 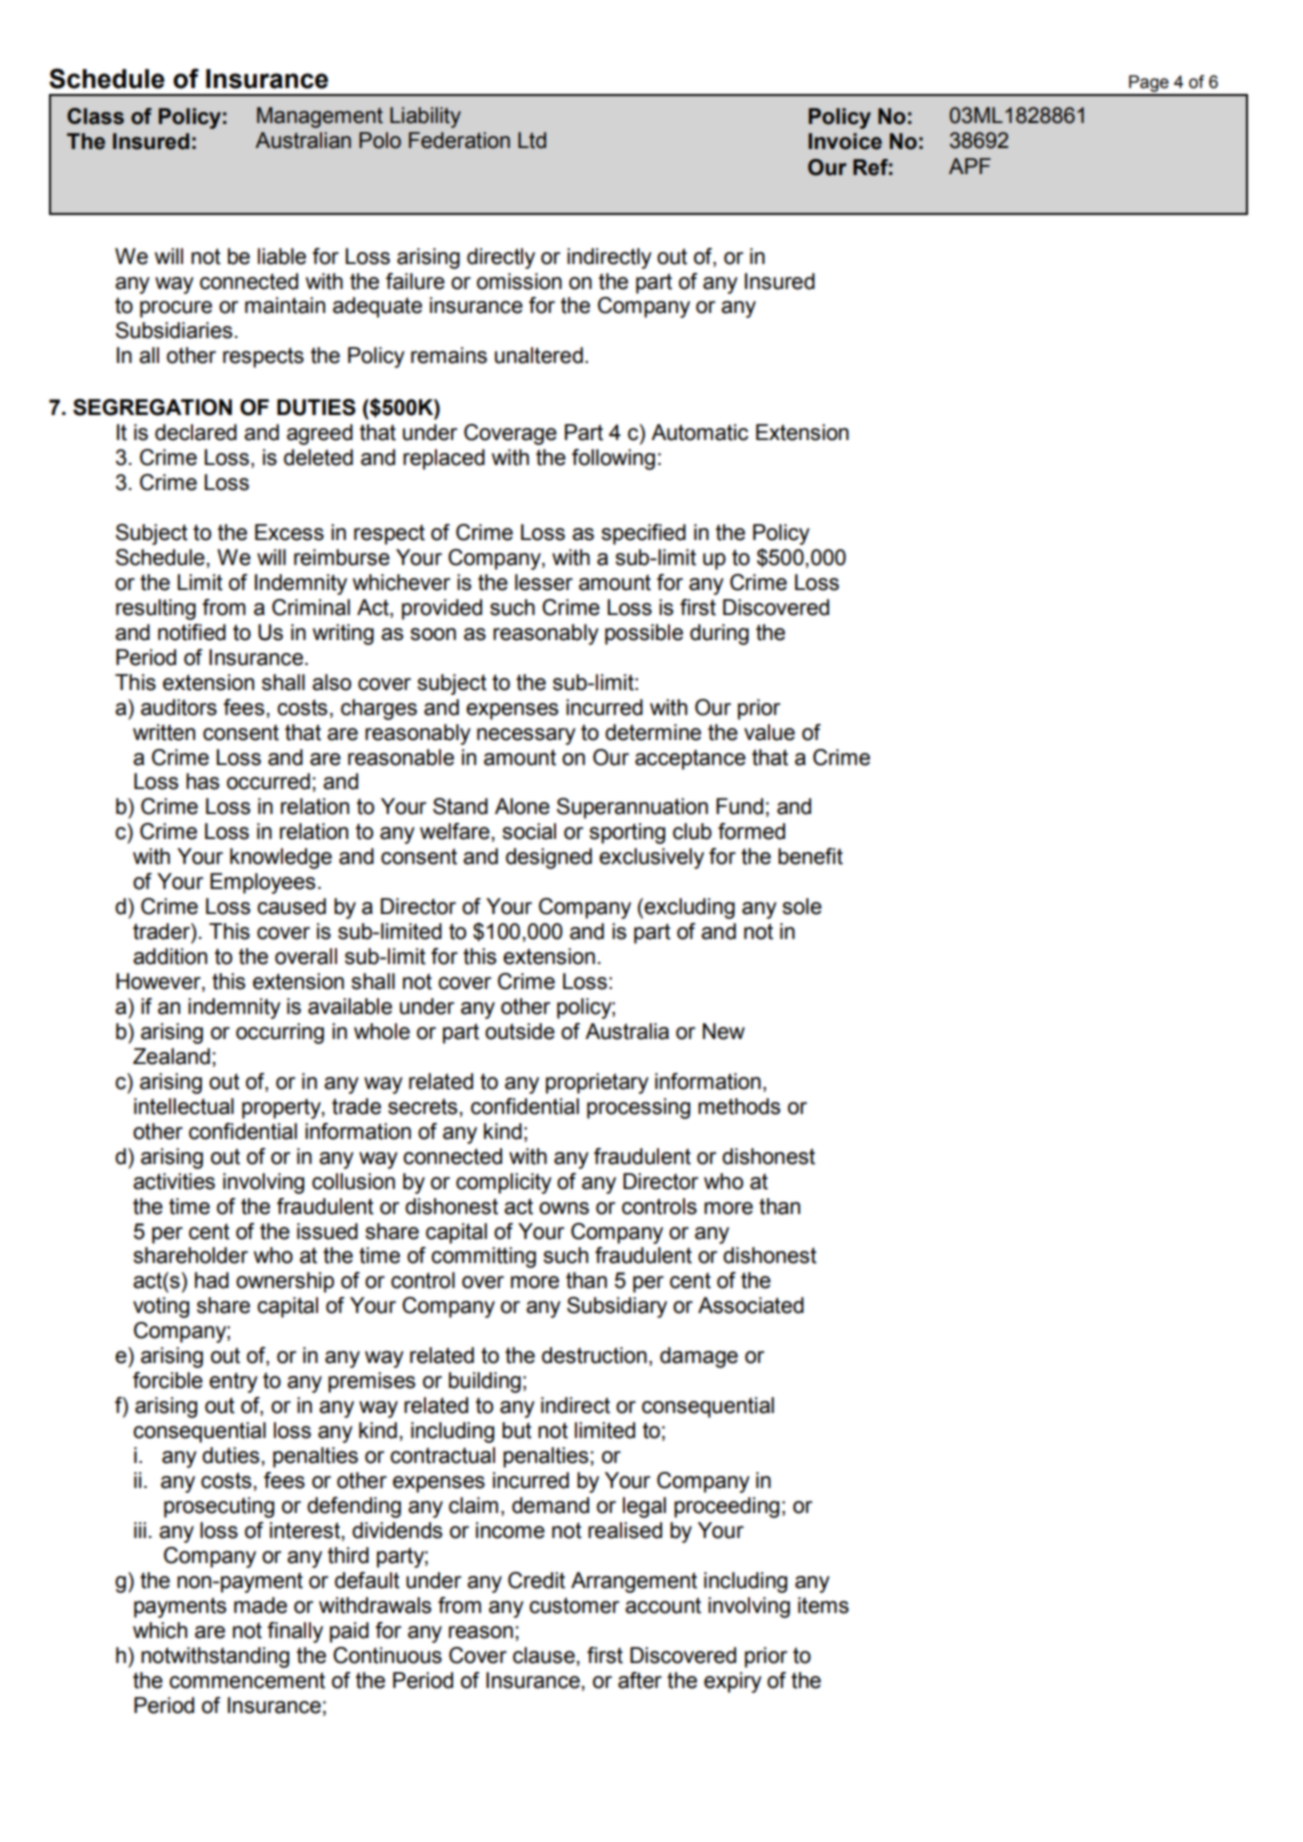 I want to click on soon, so click(x=433, y=634).
